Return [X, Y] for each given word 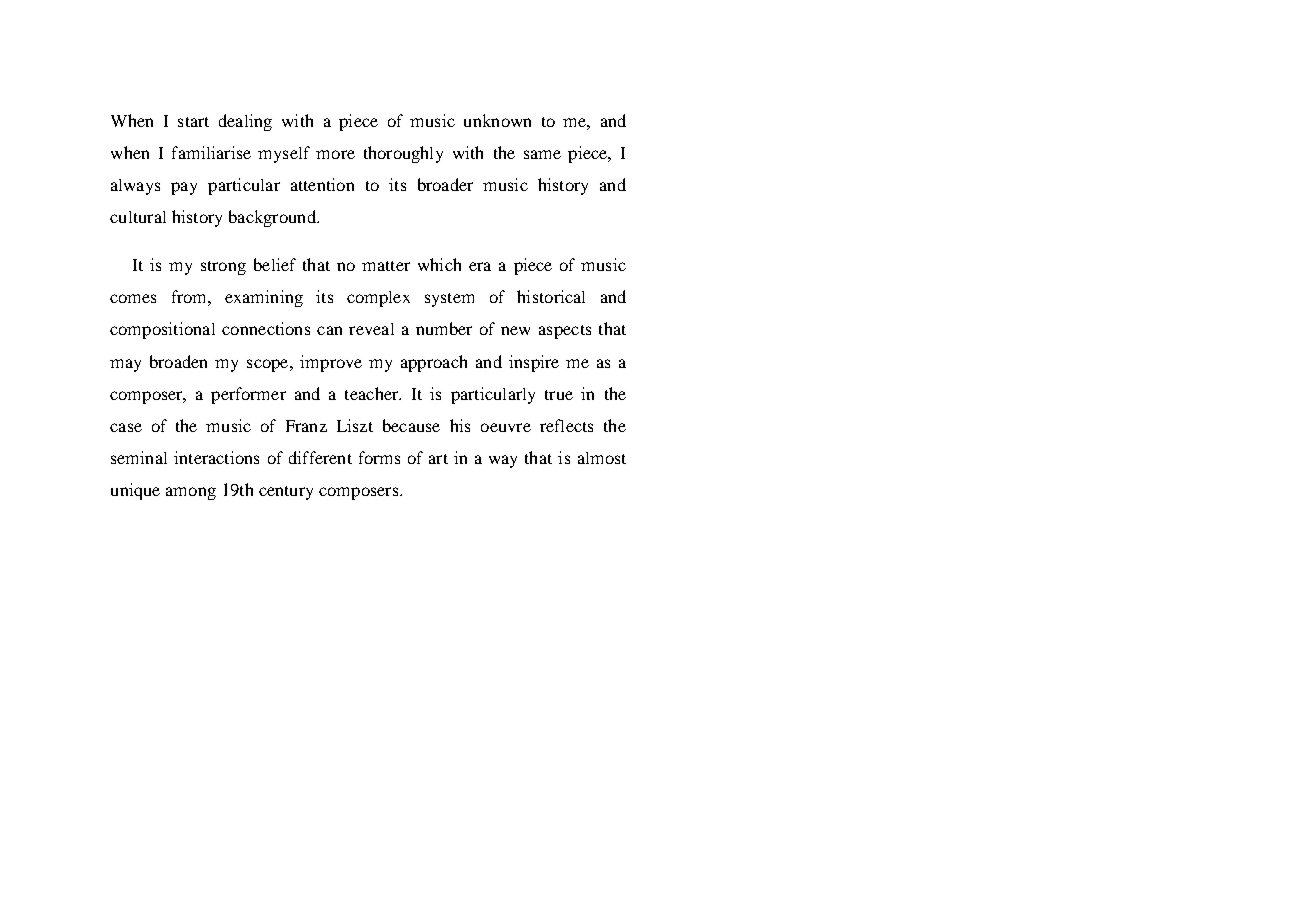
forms [379, 457]
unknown [497, 120]
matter [386, 266]
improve [331, 363]
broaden [178, 361]
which [439, 264]
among [191, 493]
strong [223, 268]
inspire [534, 363]
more [335, 154]
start [193, 122]
